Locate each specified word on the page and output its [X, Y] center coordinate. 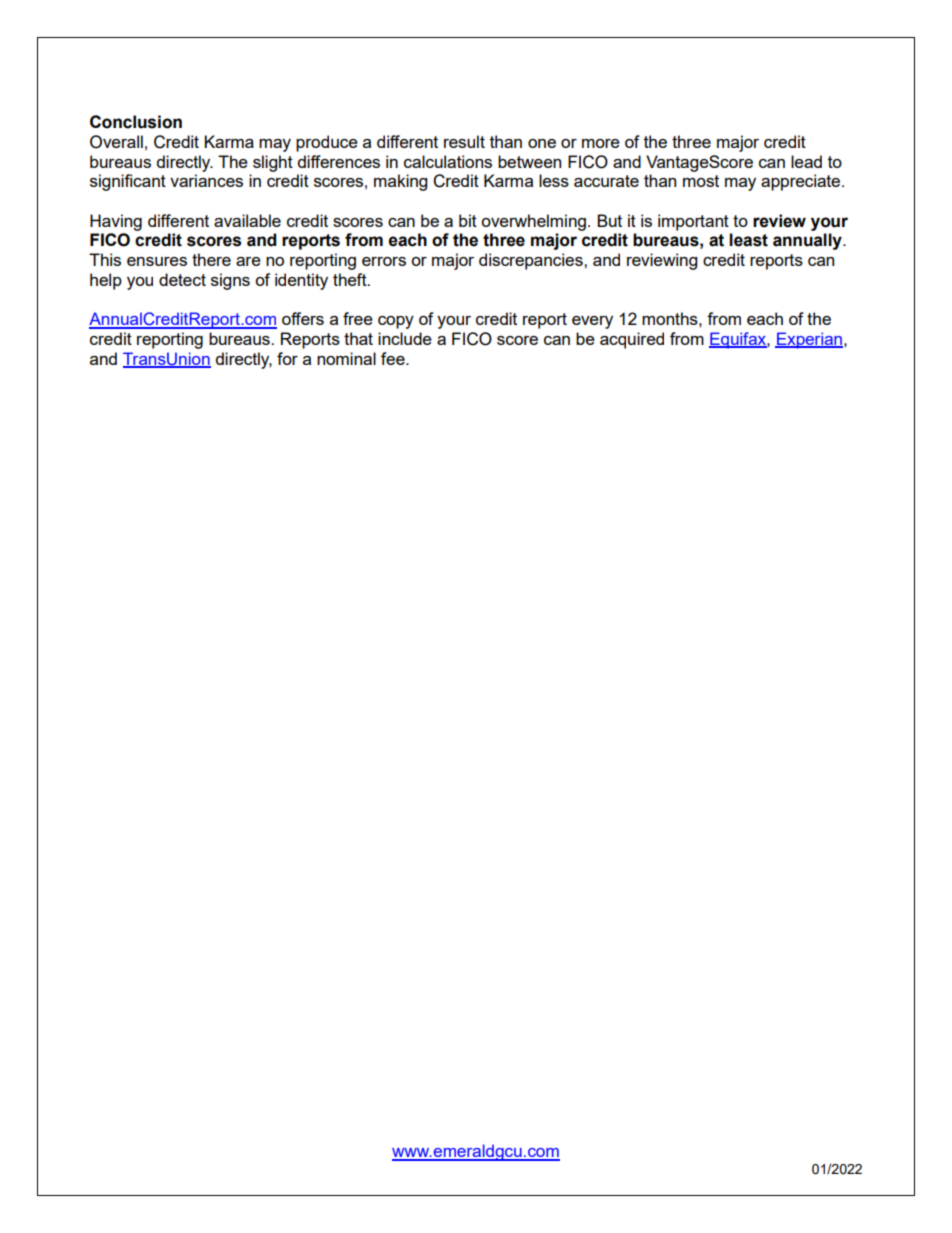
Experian [809, 340]
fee [394, 358]
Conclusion [136, 122]
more [601, 143]
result [464, 141]
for [287, 358]
